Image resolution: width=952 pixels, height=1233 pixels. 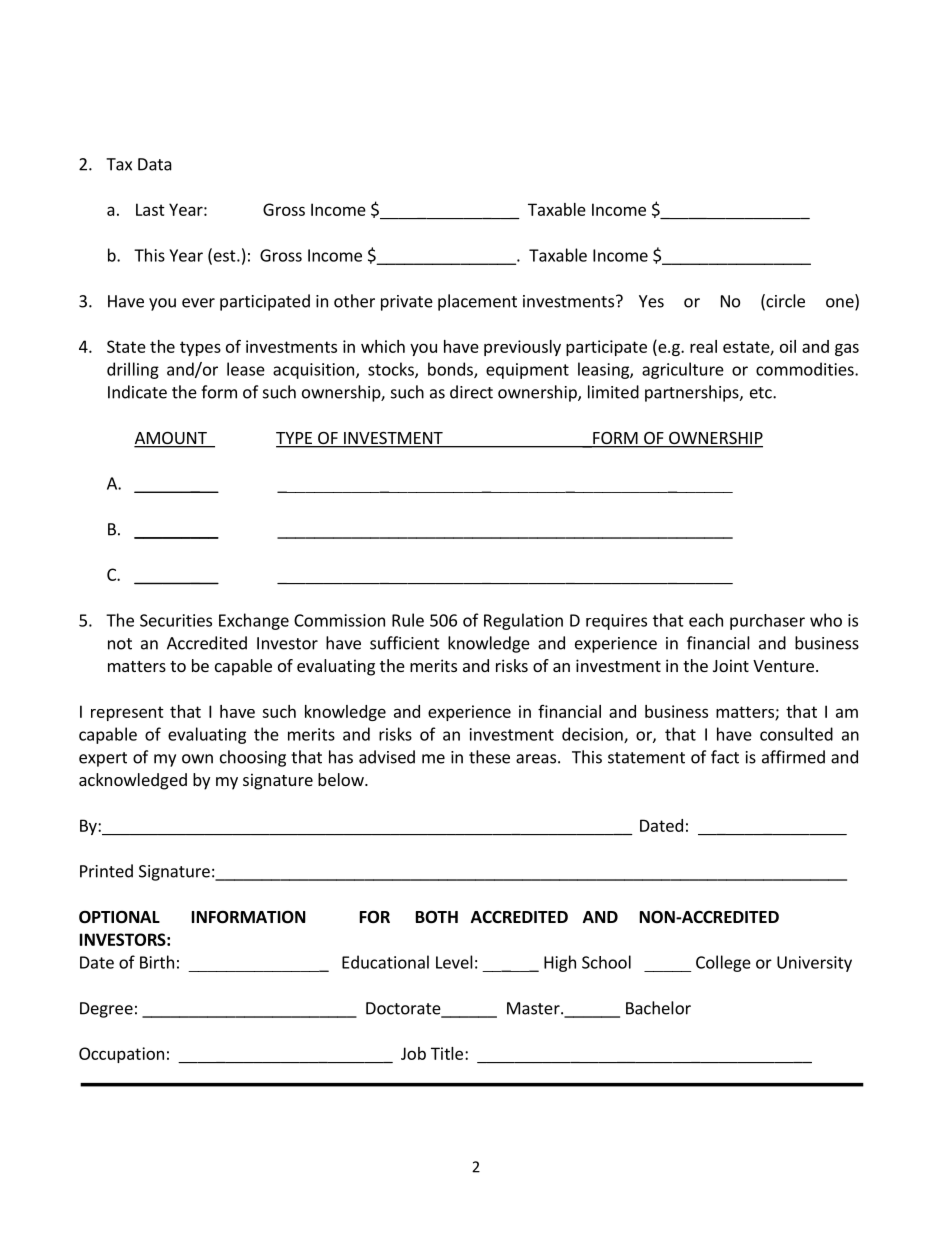 What do you see at coordinates (783, 666) in the screenshot?
I see `Venture` at bounding box center [783, 666].
